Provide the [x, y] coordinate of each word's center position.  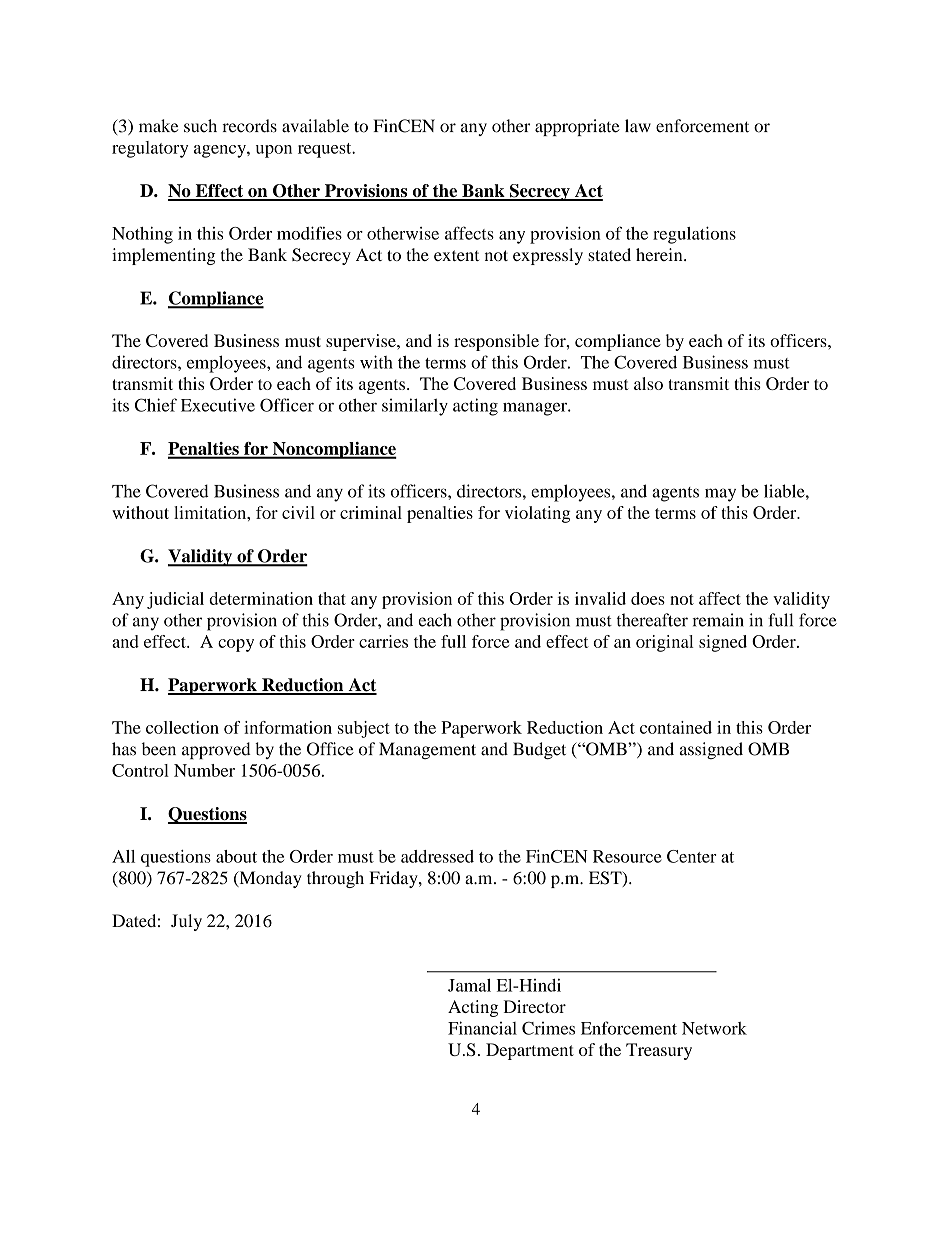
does [648, 598]
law [638, 126]
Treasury [659, 1051]
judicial [175, 600]
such [200, 126]
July [186, 922]
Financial [482, 1028]
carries [383, 641]
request [326, 150]
